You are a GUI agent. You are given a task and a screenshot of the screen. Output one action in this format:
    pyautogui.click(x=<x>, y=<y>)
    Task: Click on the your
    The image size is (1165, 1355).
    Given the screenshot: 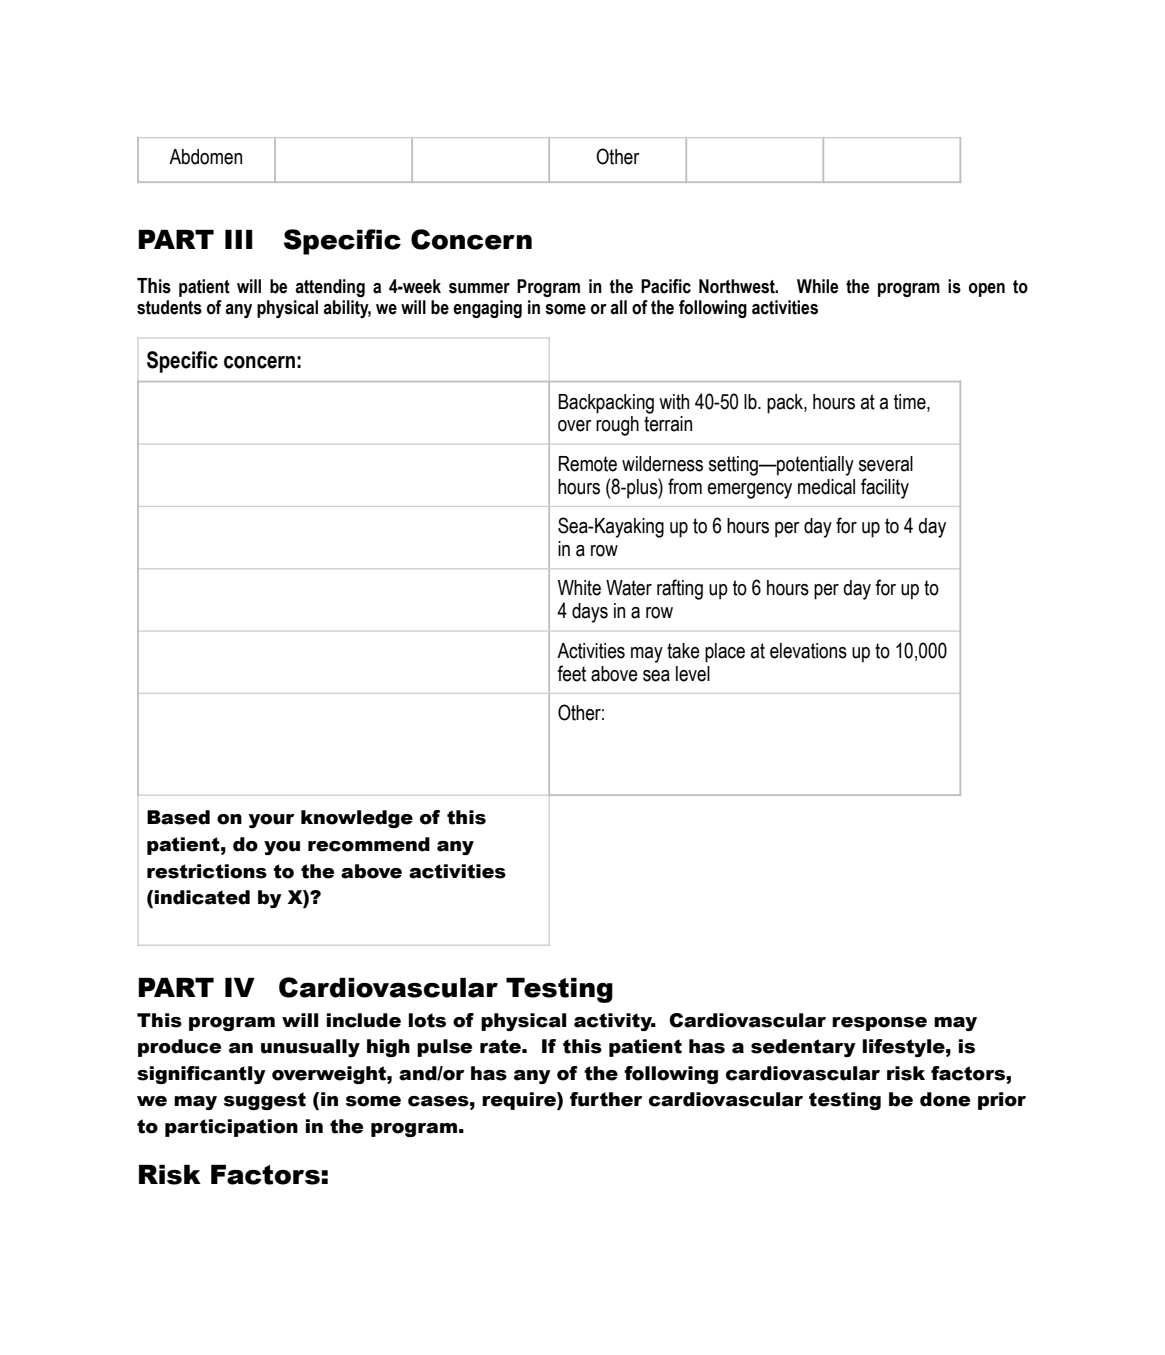 What is the action you would take?
    pyautogui.click(x=271, y=821)
